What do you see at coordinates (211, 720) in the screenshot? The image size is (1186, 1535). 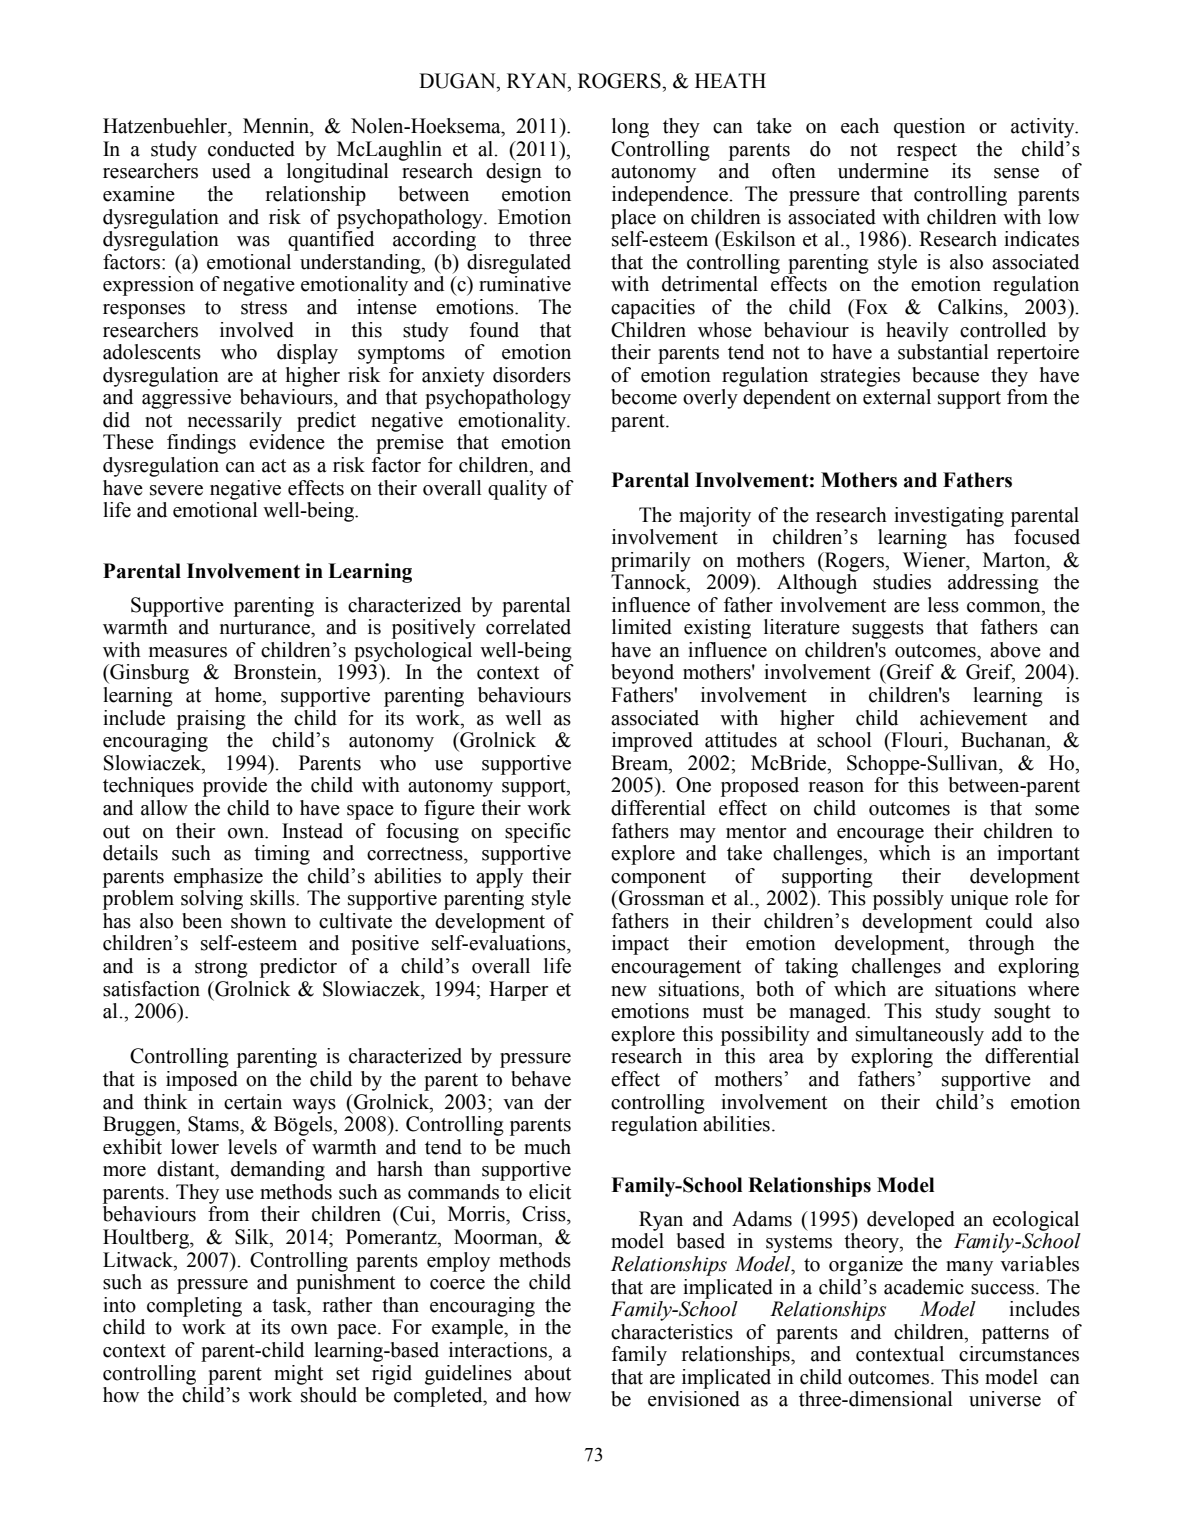 I see `praising` at bounding box center [211, 720].
